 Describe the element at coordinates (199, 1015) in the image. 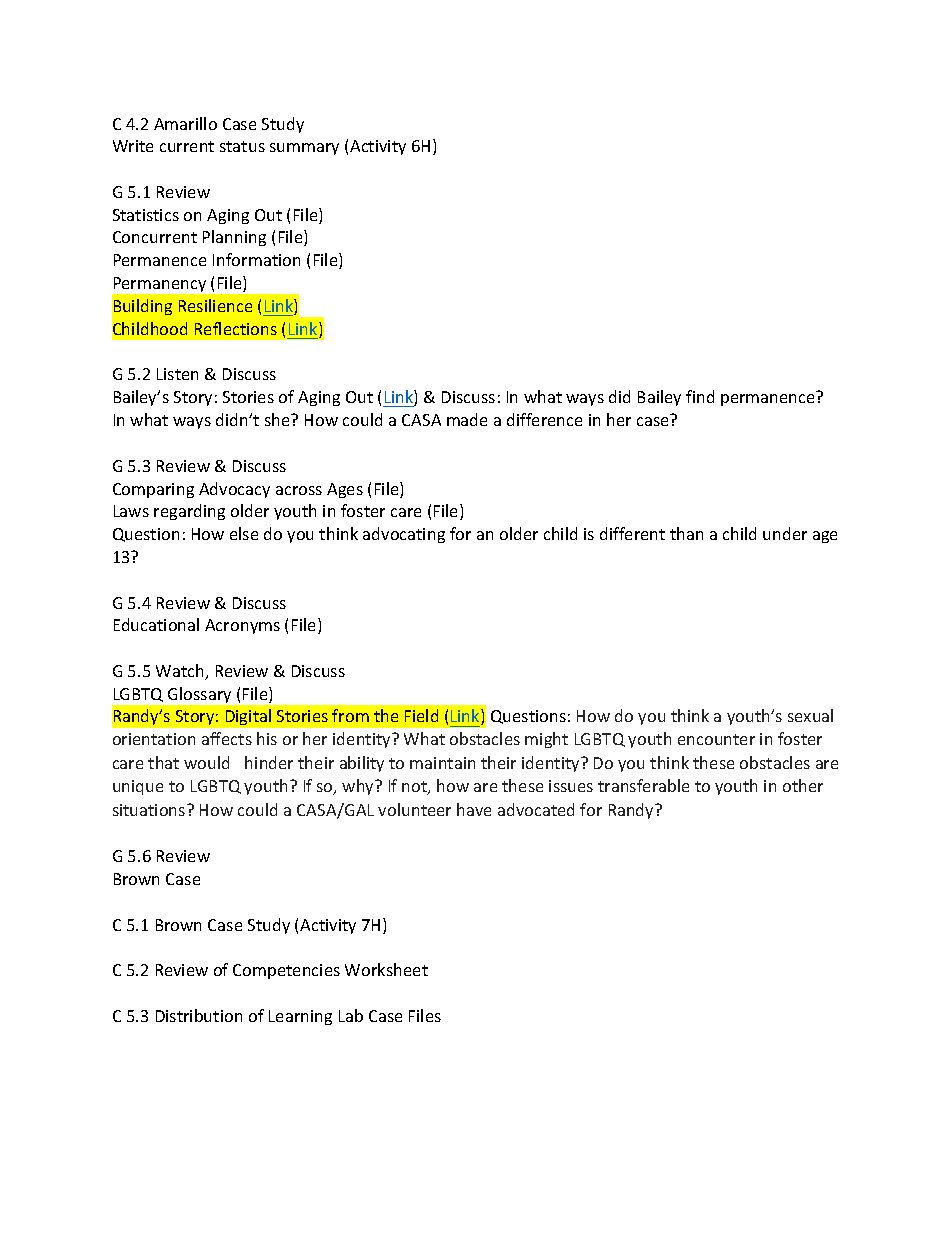

I see `Distribution` at that location.
